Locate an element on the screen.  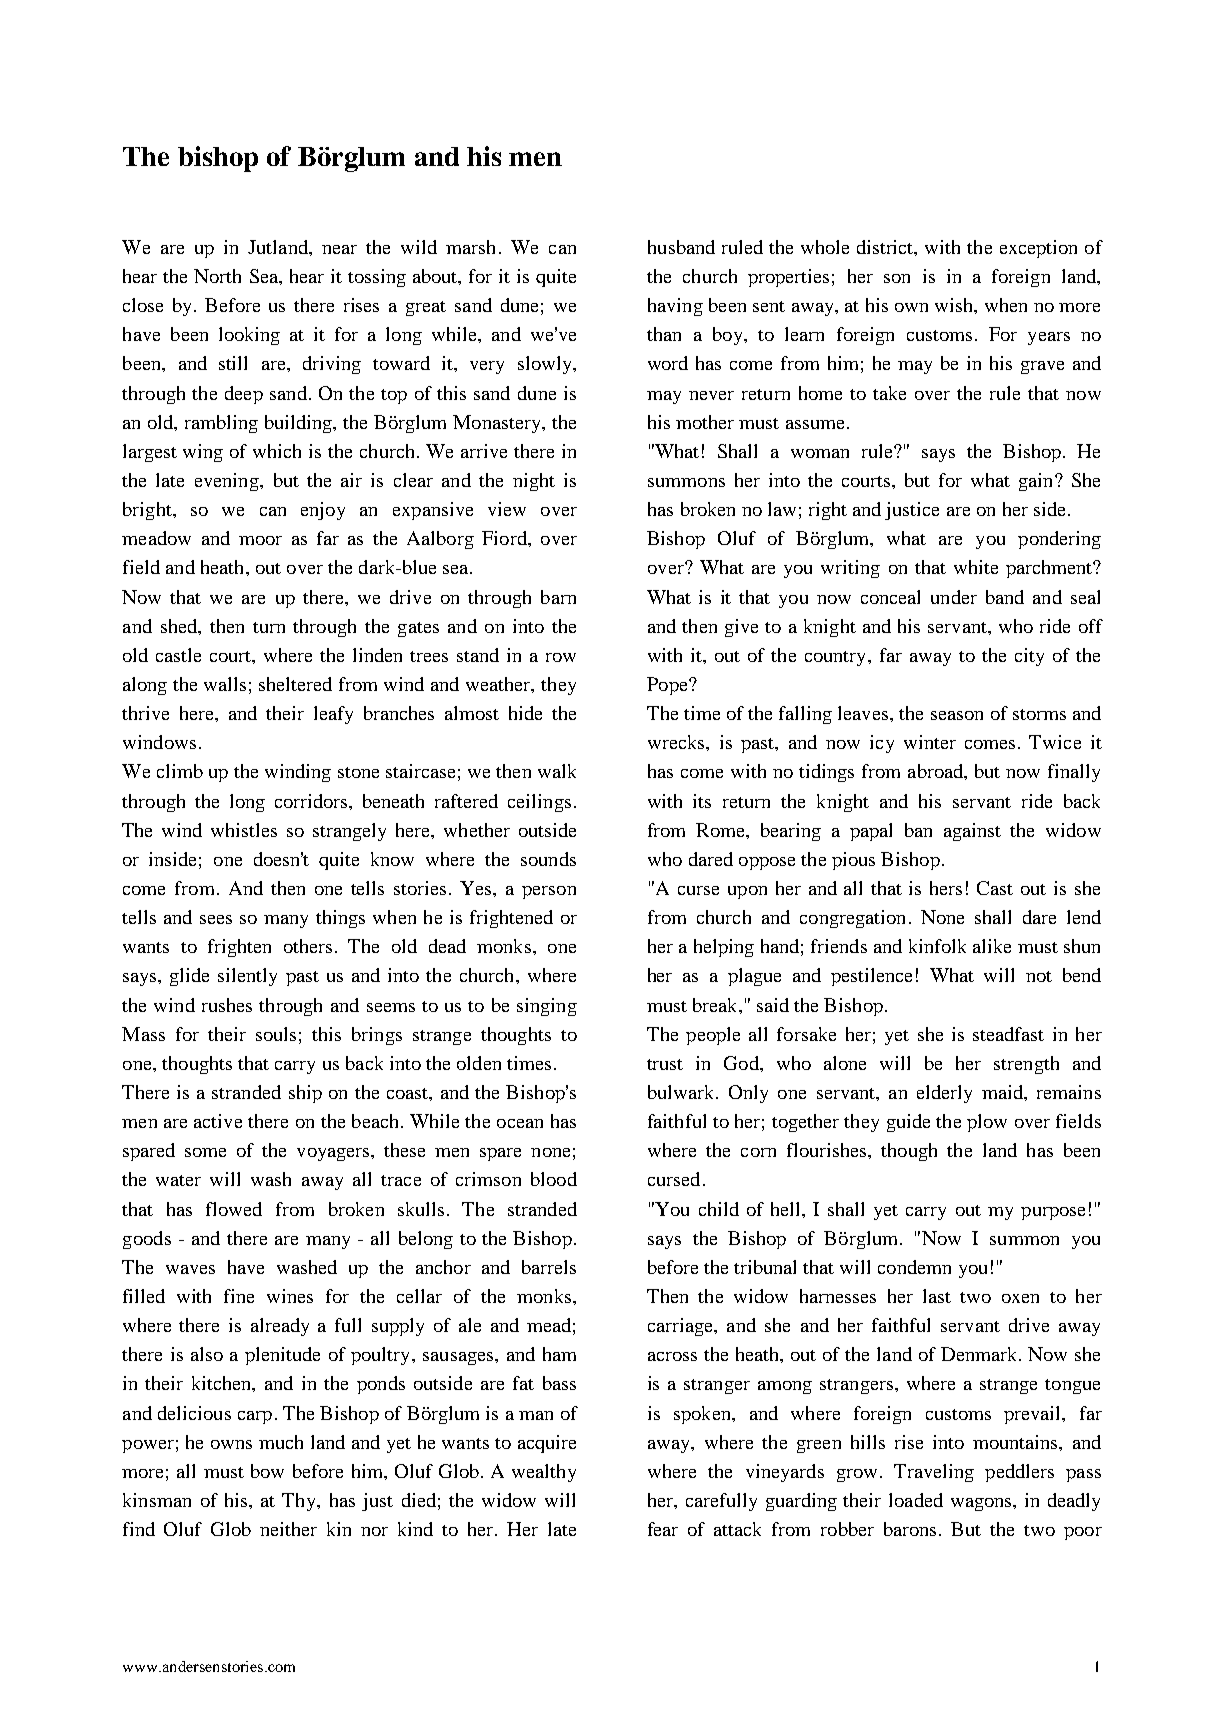
exception is located at coordinates (1038, 249).
